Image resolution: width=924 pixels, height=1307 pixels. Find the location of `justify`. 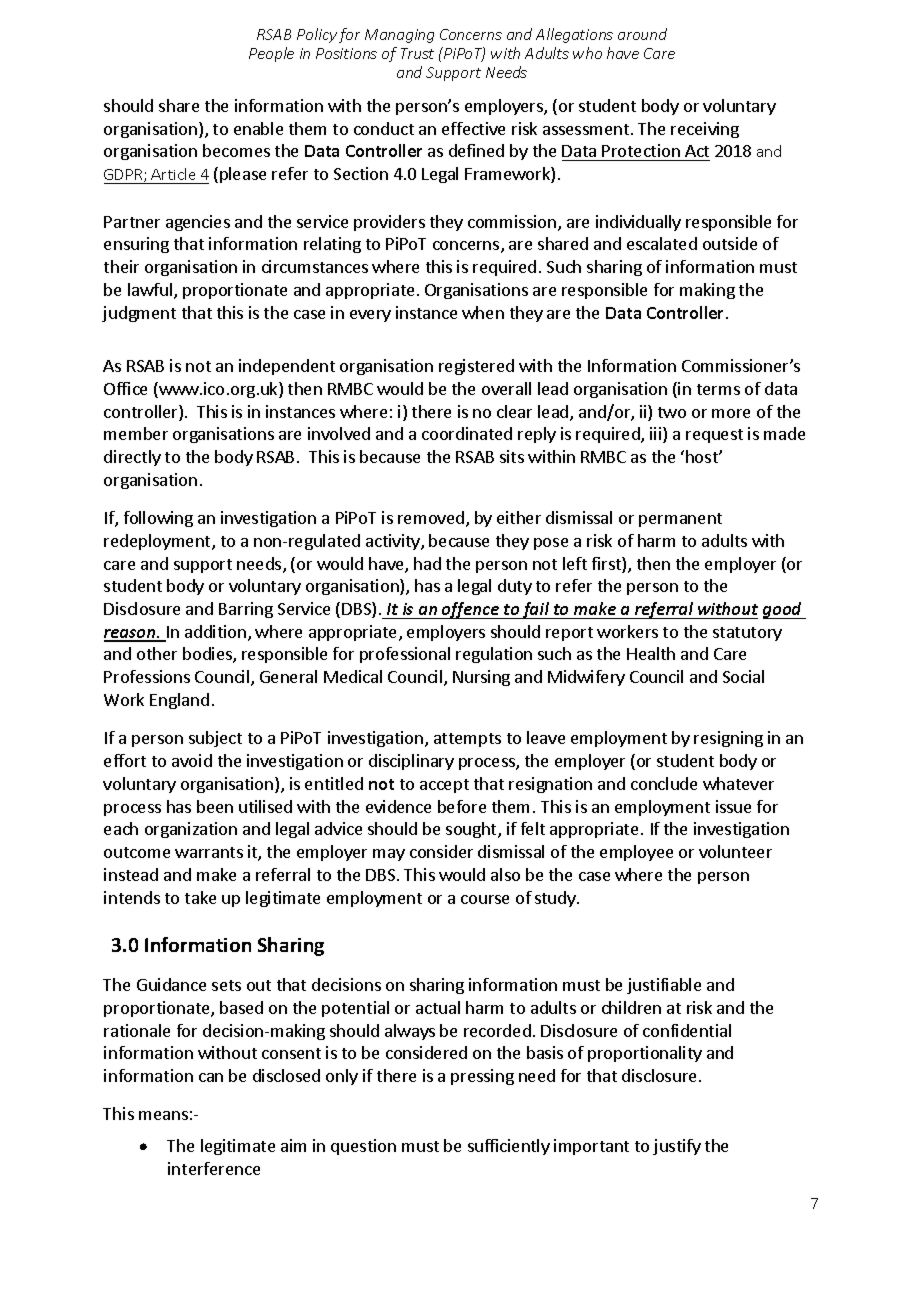

justify is located at coordinates (677, 1147).
